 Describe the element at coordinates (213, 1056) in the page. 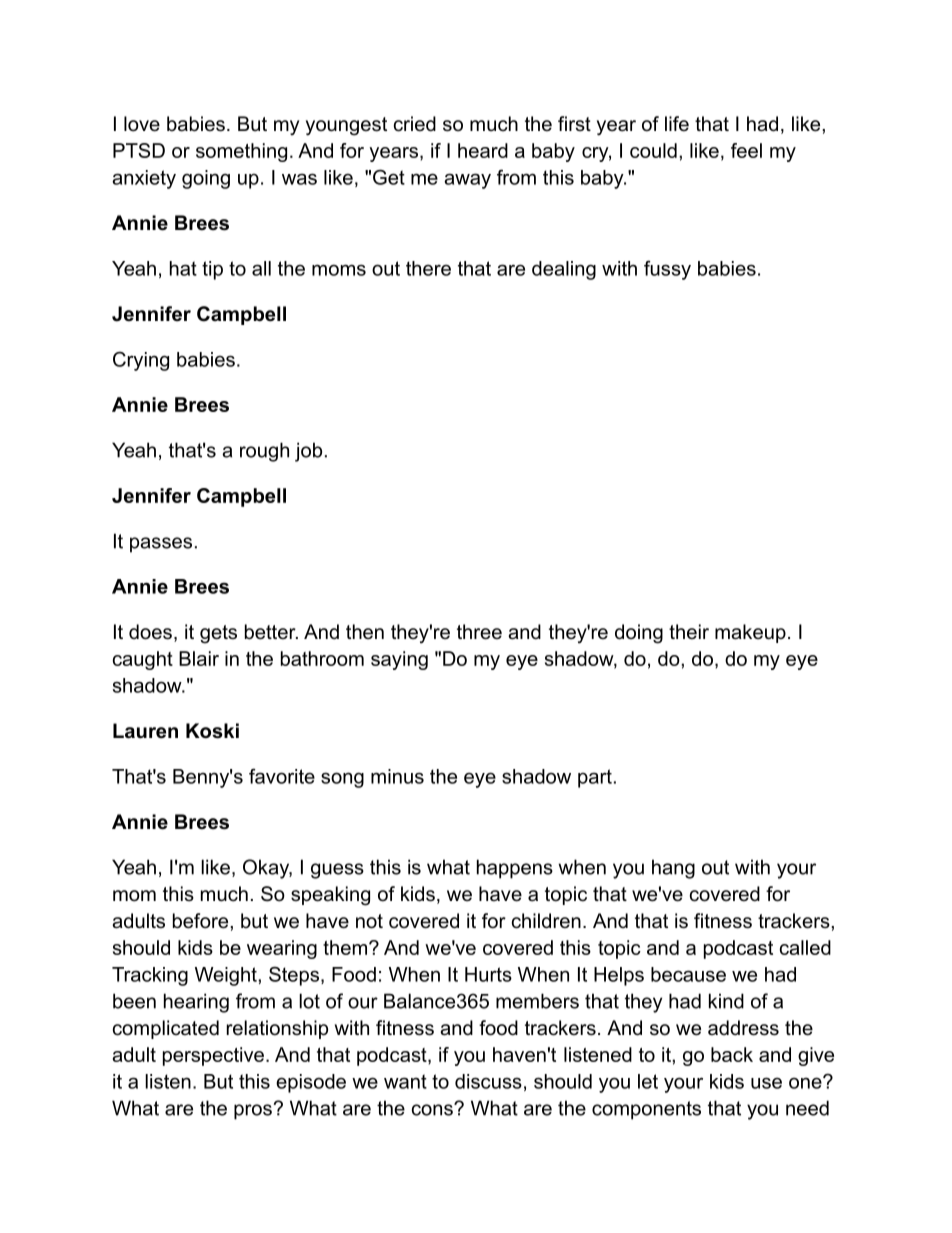

I see `perspective` at that location.
